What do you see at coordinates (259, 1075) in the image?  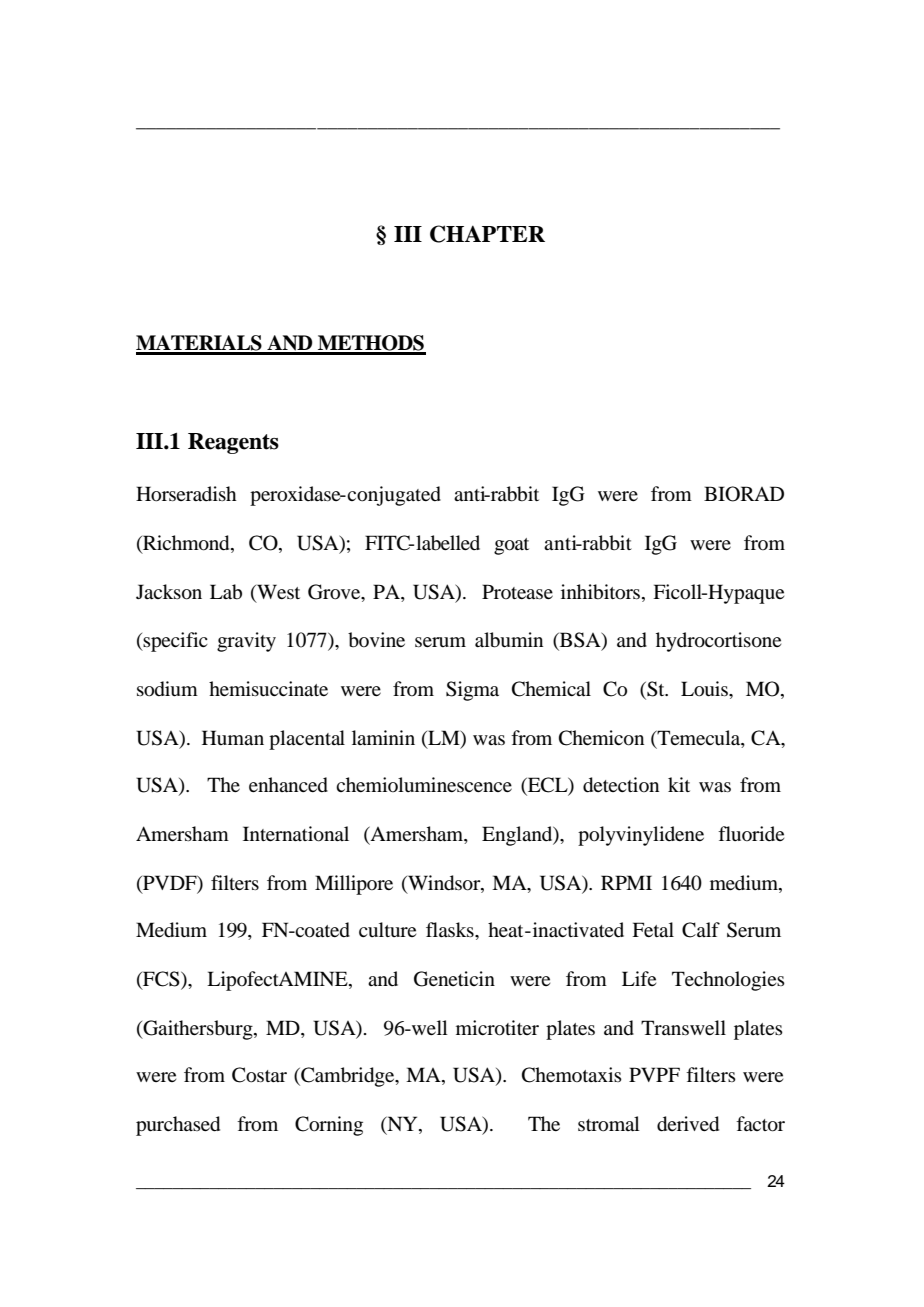 I see `Costar` at bounding box center [259, 1075].
